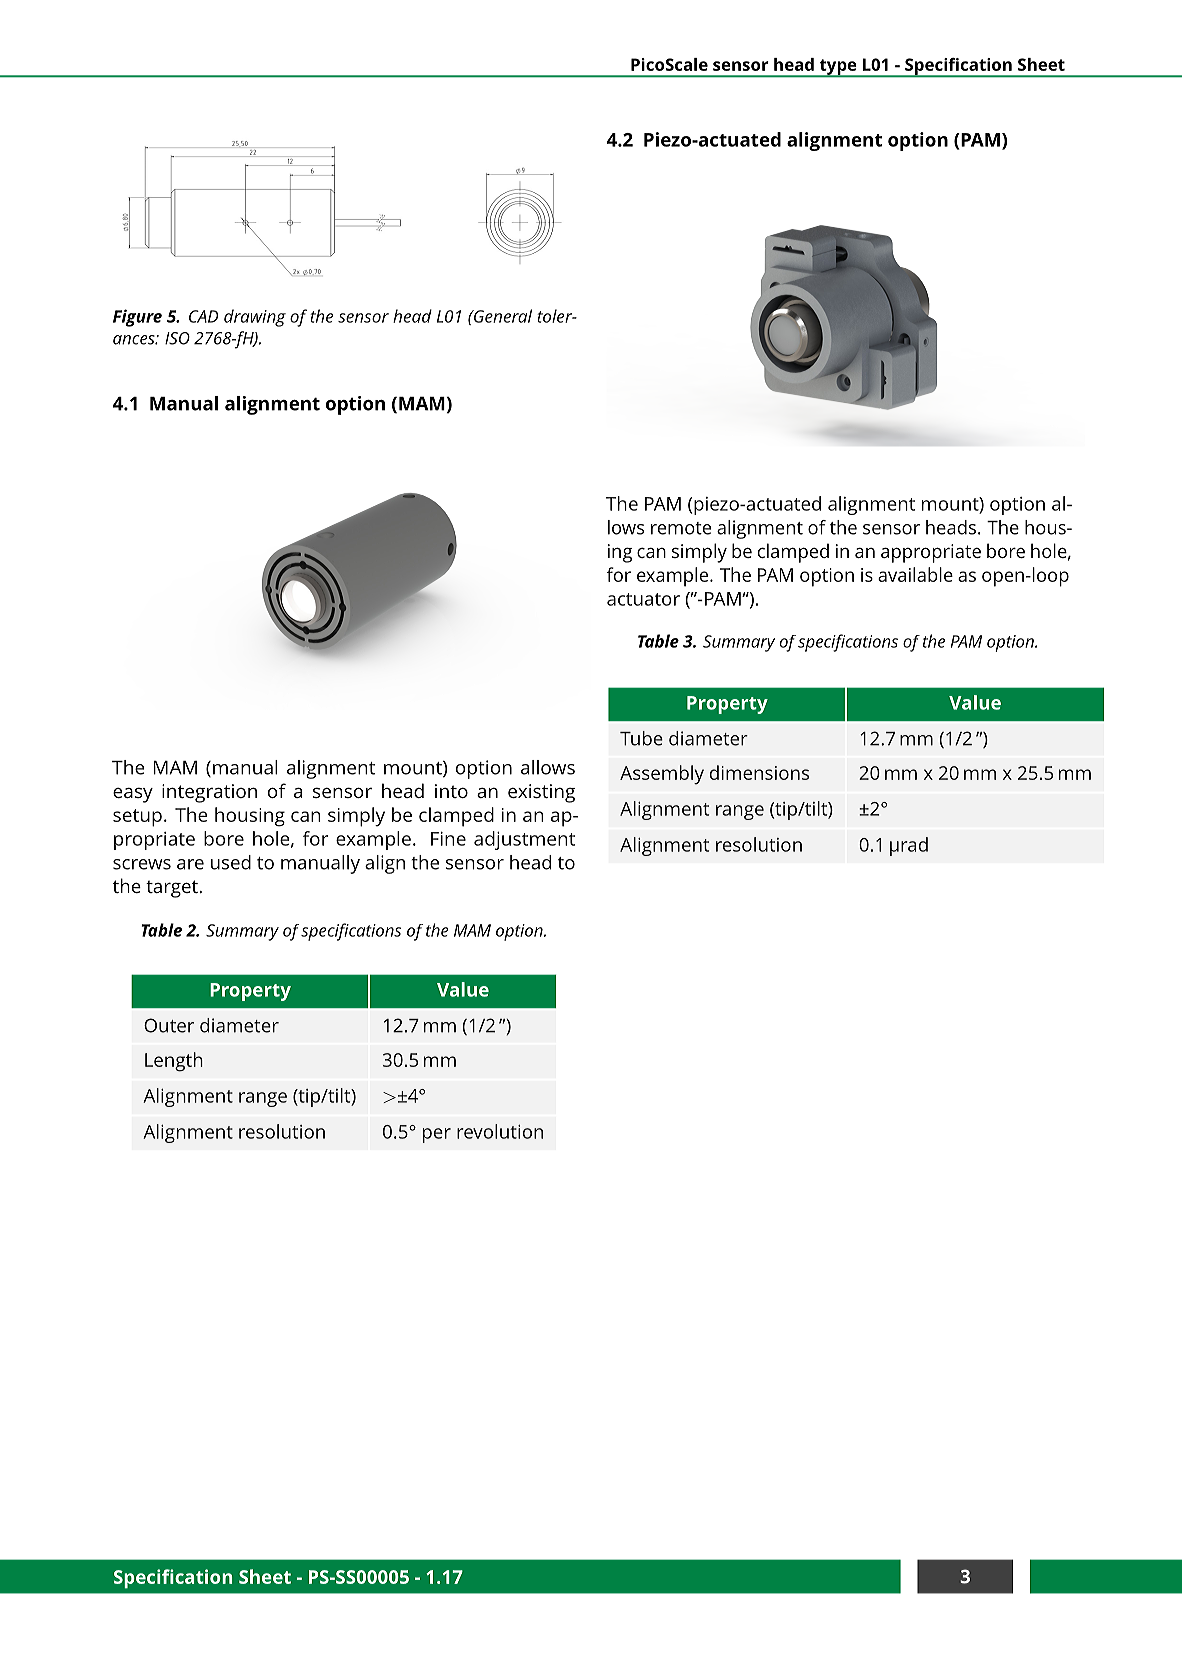 The width and height of the screenshot is (1182, 1672). What do you see at coordinates (174, 1062) in the screenshot?
I see `Length` at bounding box center [174, 1062].
